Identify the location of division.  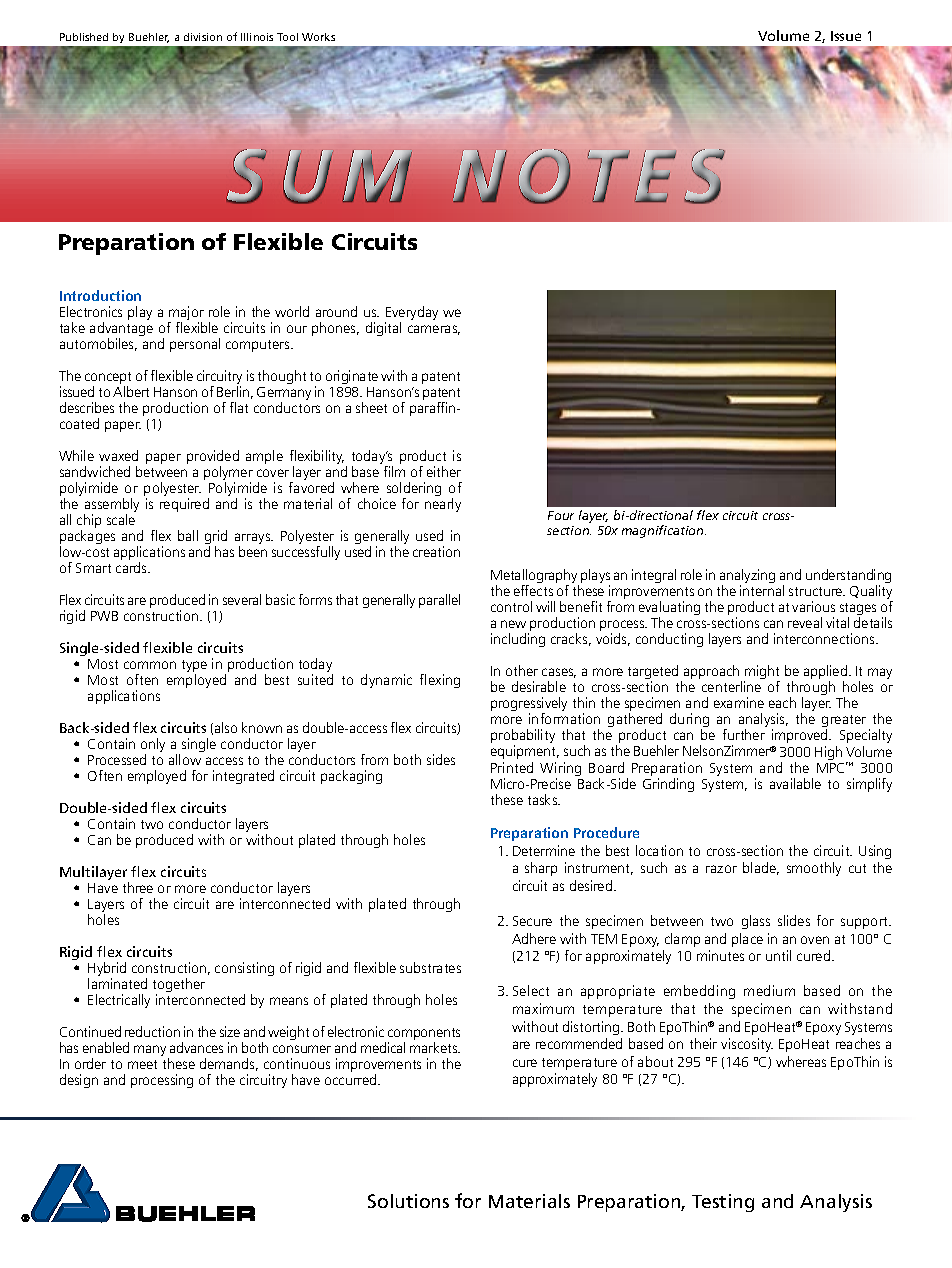
(203, 37).
